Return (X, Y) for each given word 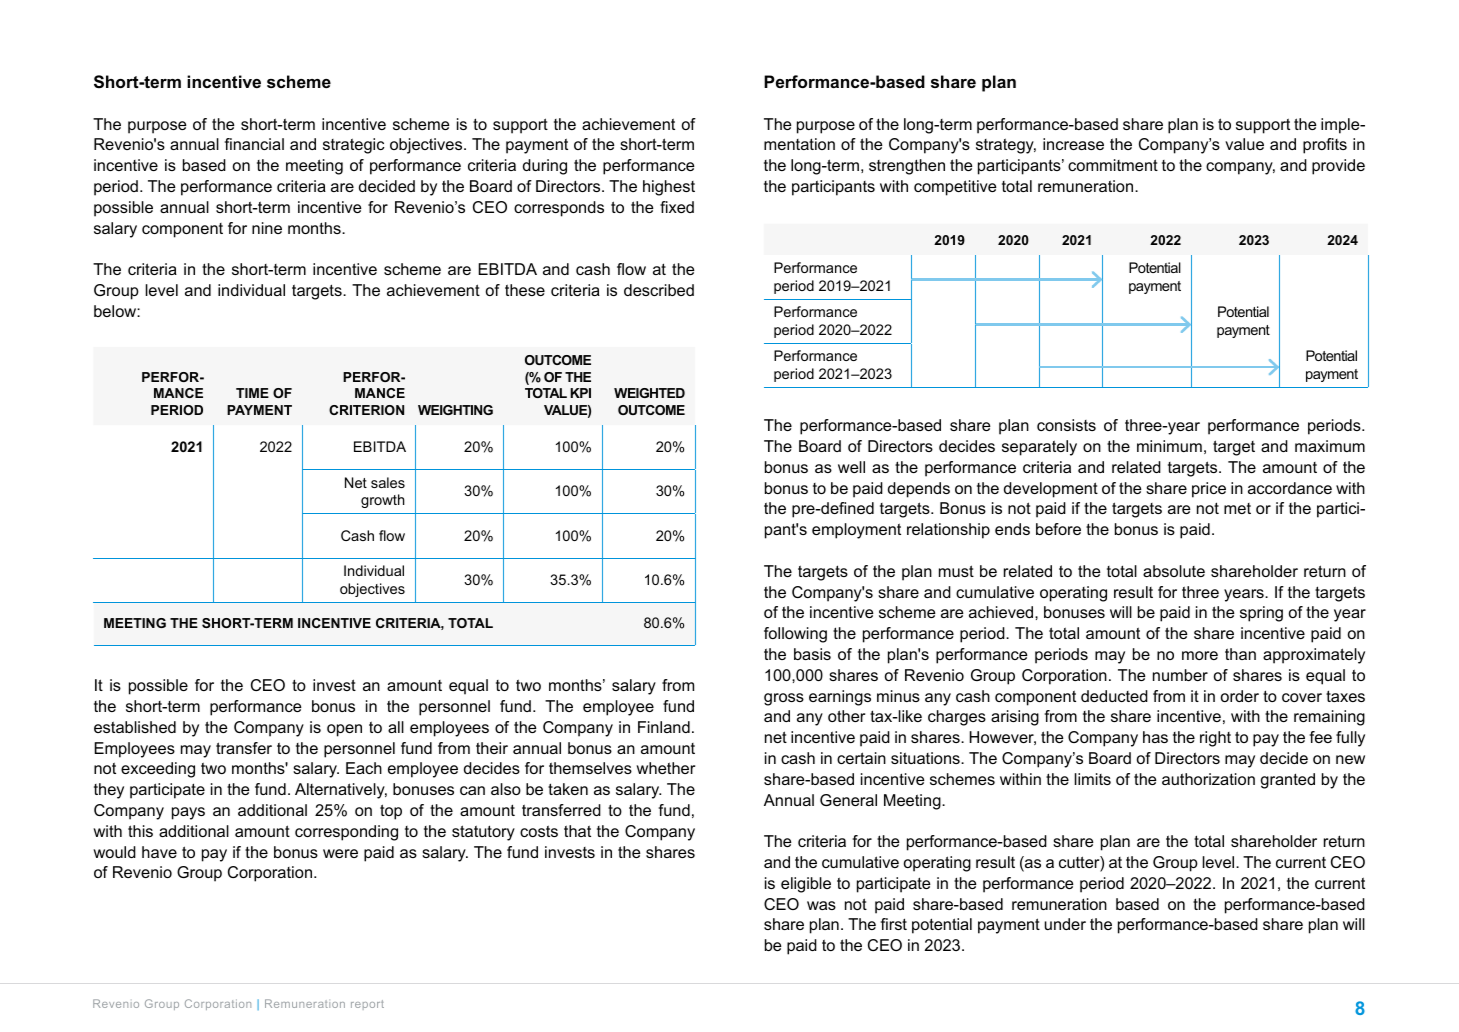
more (1200, 655)
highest (669, 188)
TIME (252, 393)
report (367, 1005)
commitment (1113, 165)
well (851, 467)
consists (1066, 425)
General (848, 800)
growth (383, 501)
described (659, 290)
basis (812, 654)
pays (188, 813)
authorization (1208, 779)
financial (254, 144)
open (344, 730)
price (1209, 490)
